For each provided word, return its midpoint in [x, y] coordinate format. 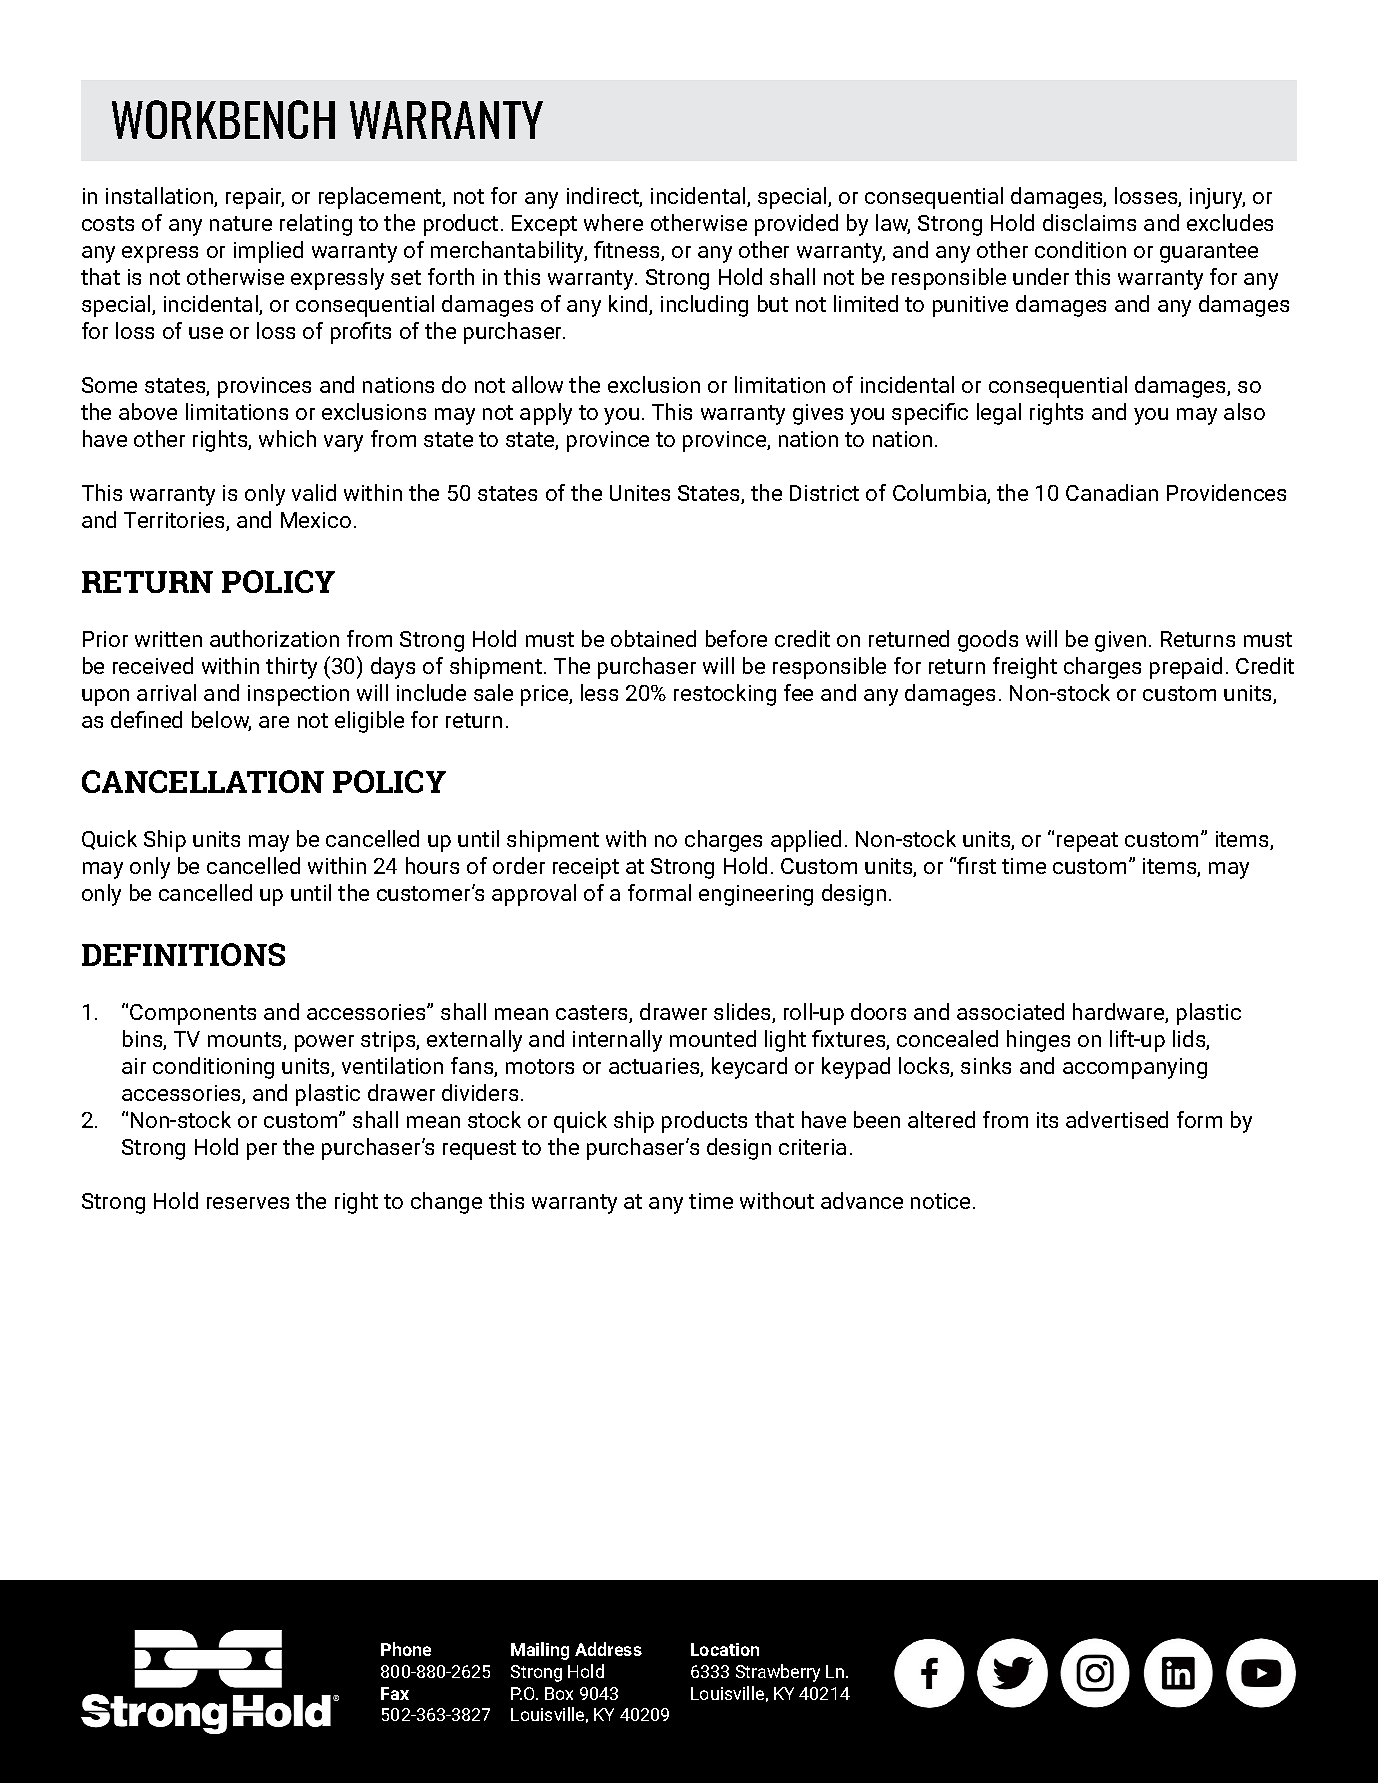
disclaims [1089, 222]
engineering [756, 895]
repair [255, 198]
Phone [406, 1649]
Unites [640, 493]
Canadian [1112, 492]
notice [940, 1201]
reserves [248, 1203]
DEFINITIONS [183, 954]
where [613, 222]
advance [862, 1200]
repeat [1087, 842]
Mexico [316, 520]
